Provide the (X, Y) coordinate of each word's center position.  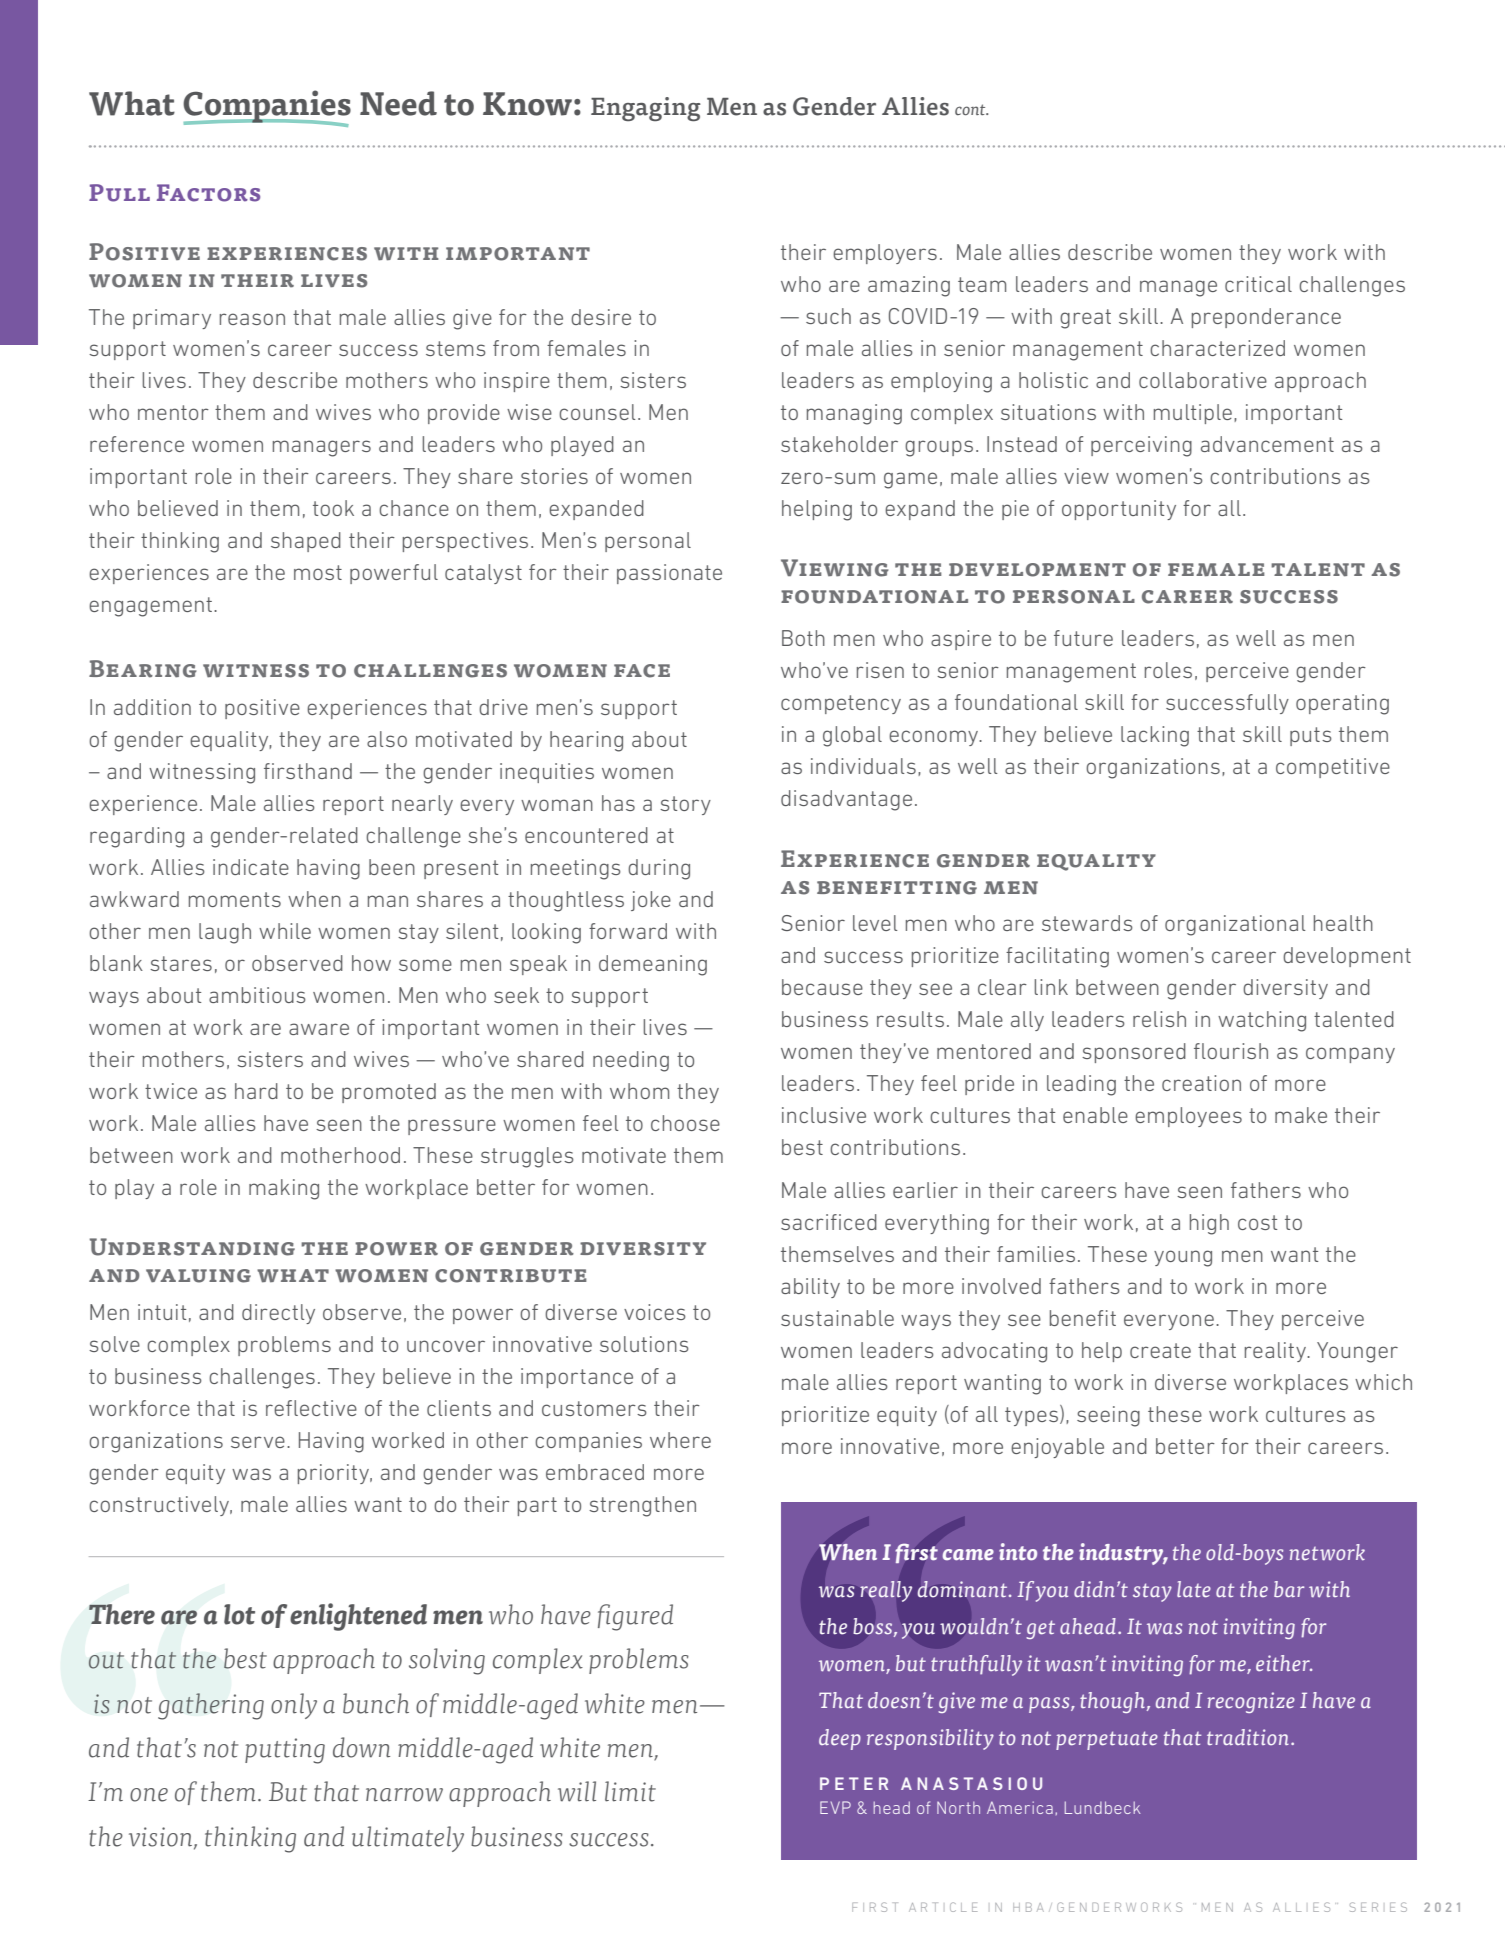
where (680, 1440)
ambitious (257, 995)
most (318, 572)
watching (1262, 1021)
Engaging (646, 109)
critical (1258, 284)
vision (162, 1837)
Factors (208, 193)
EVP (835, 1807)
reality (1277, 1352)
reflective (311, 1408)
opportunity (1119, 510)
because (822, 987)
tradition (1248, 1737)
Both (803, 638)
